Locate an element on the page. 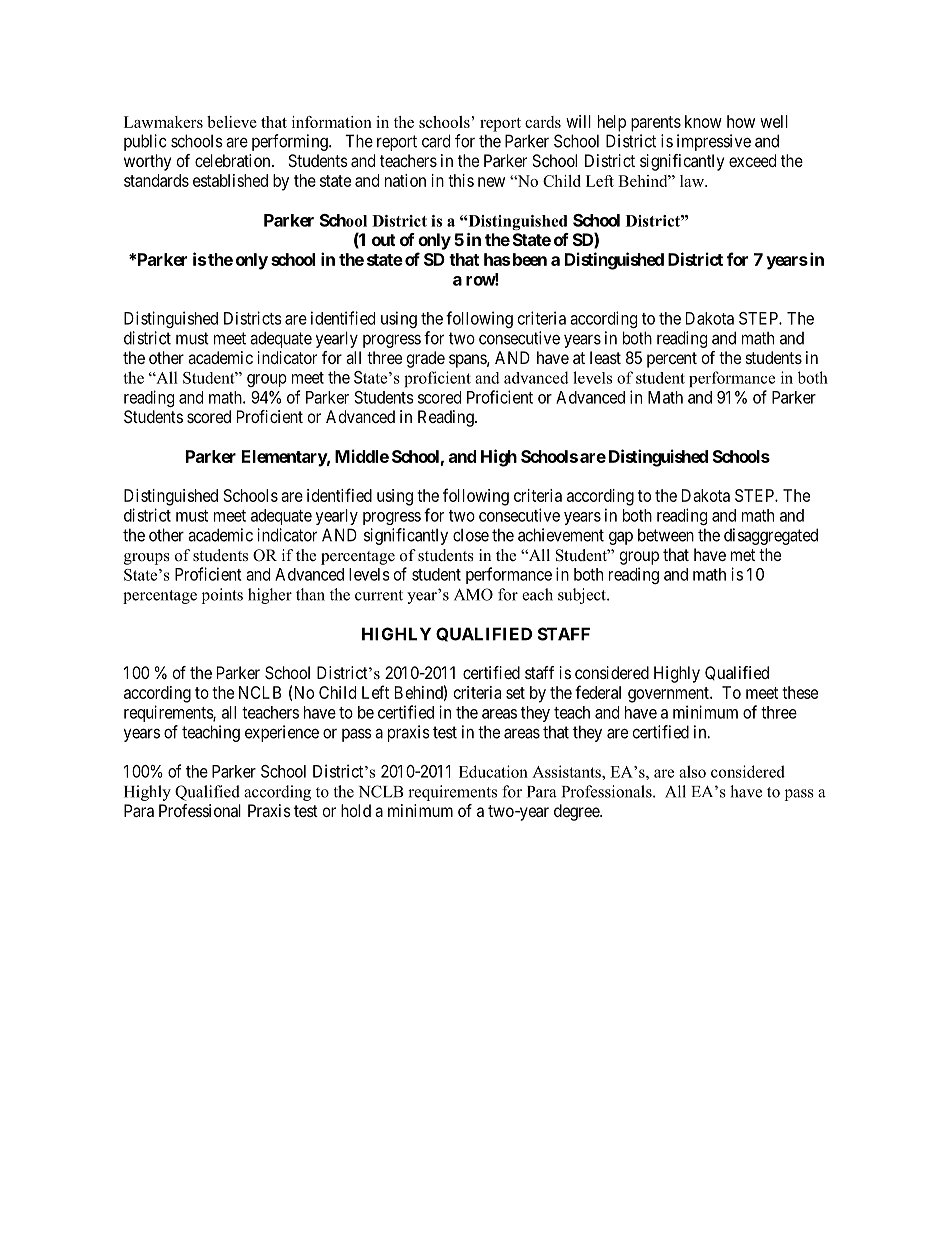 This page has width=952, height=1233. Education is located at coordinates (493, 771).
